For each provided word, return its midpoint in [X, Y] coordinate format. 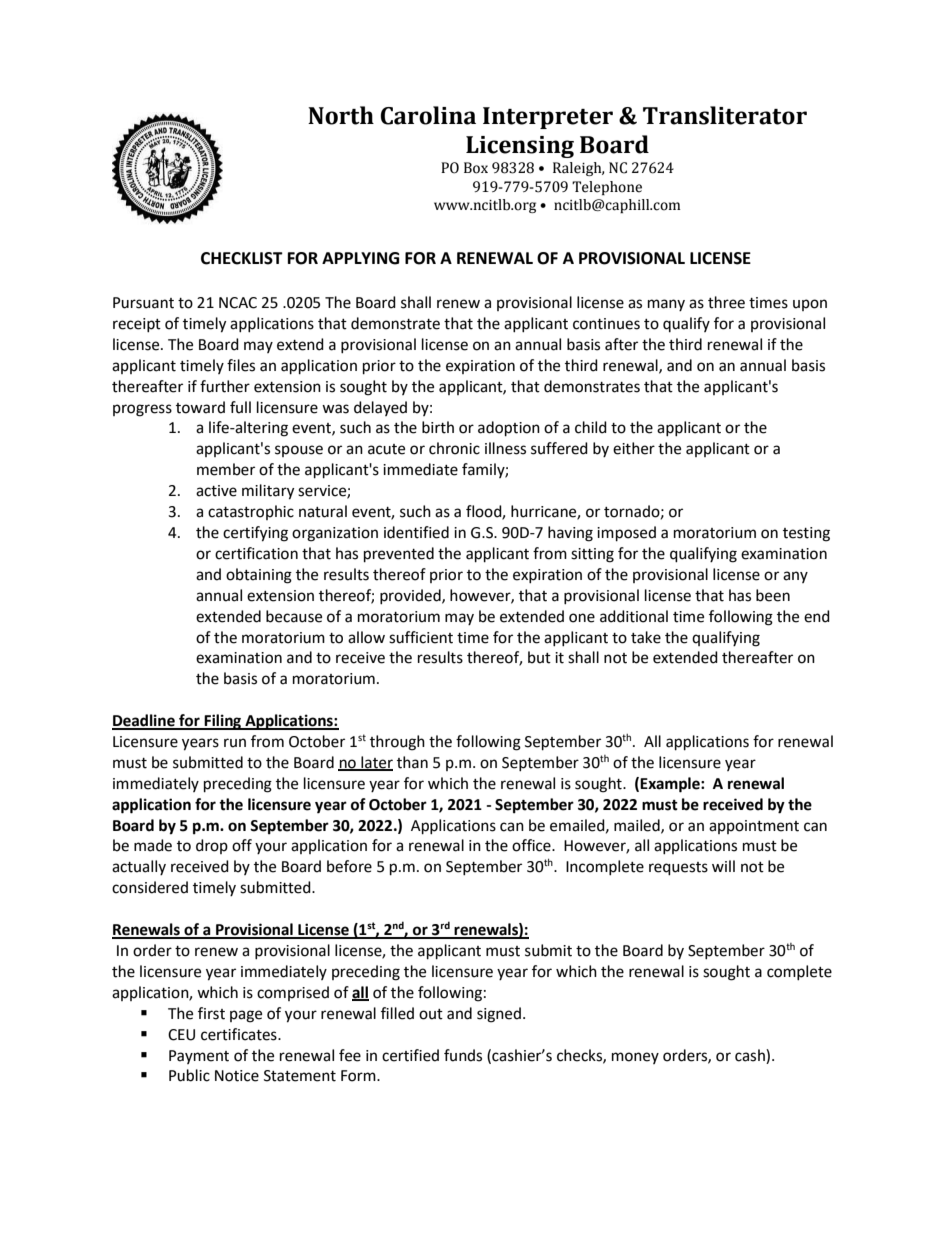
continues [606, 324]
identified [416, 532]
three [726, 302]
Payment [199, 1057]
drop [212, 846]
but [539, 657]
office [532, 845]
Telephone [607, 188]
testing [806, 534]
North [341, 115]
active [216, 491]
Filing [223, 722]
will [723, 866]
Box [476, 168]
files [241, 365]
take [646, 637]
